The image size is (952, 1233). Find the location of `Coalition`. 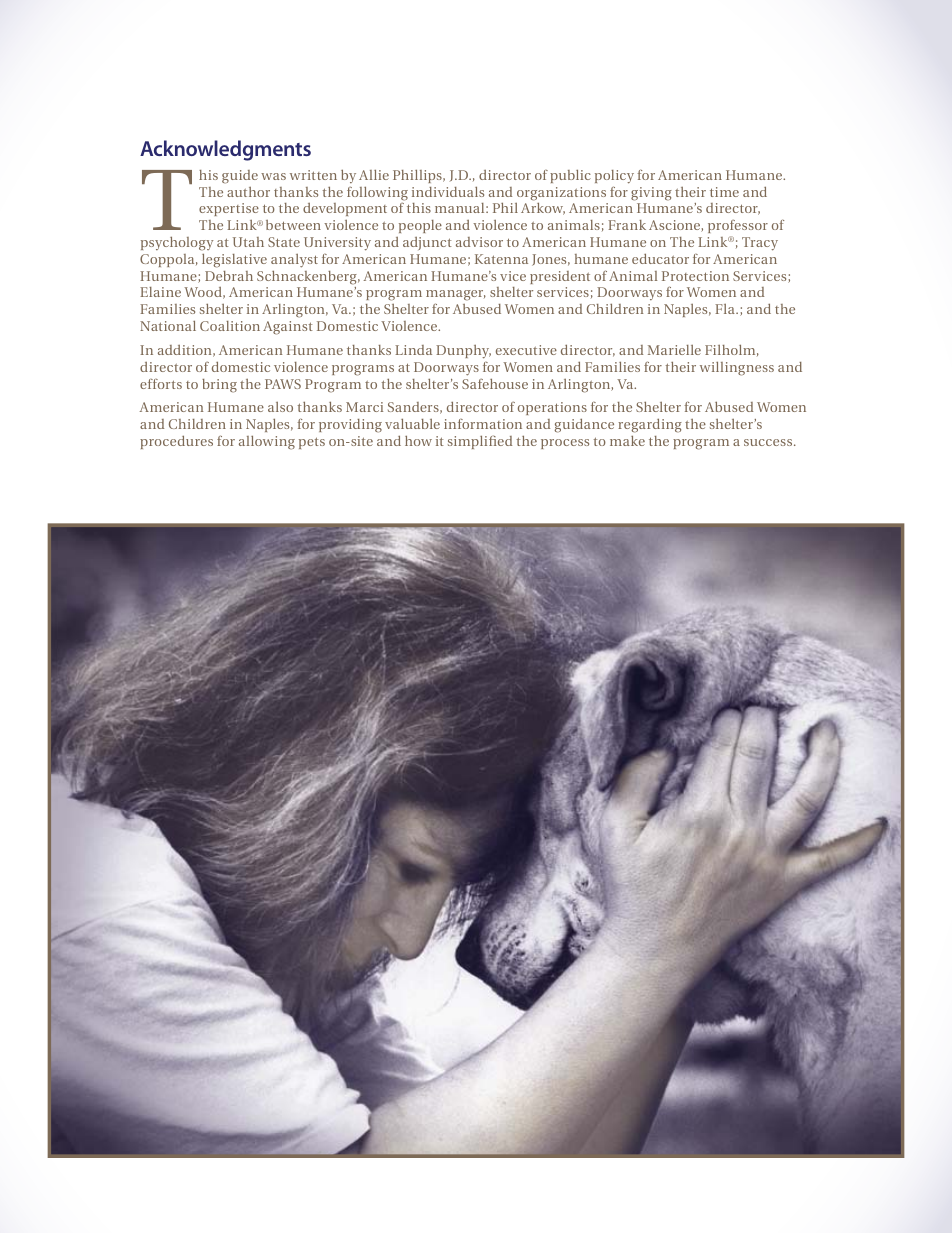

Coalition is located at coordinates (230, 326).
